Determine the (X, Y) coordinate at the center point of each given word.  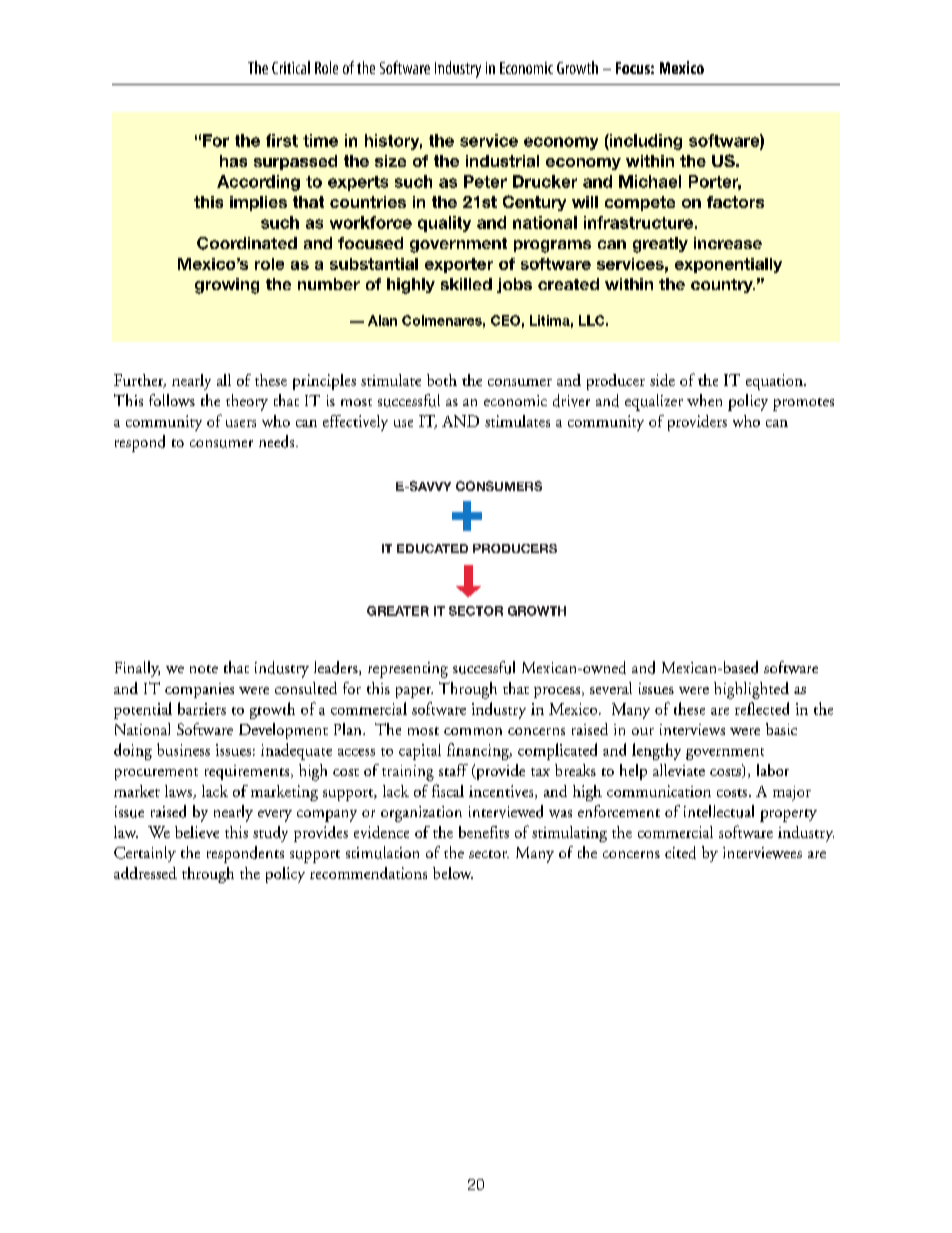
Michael (650, 181)
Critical (291, 67)
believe (197, 832)
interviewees (762, 853)
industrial (502, 161)
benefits (484, 832)
